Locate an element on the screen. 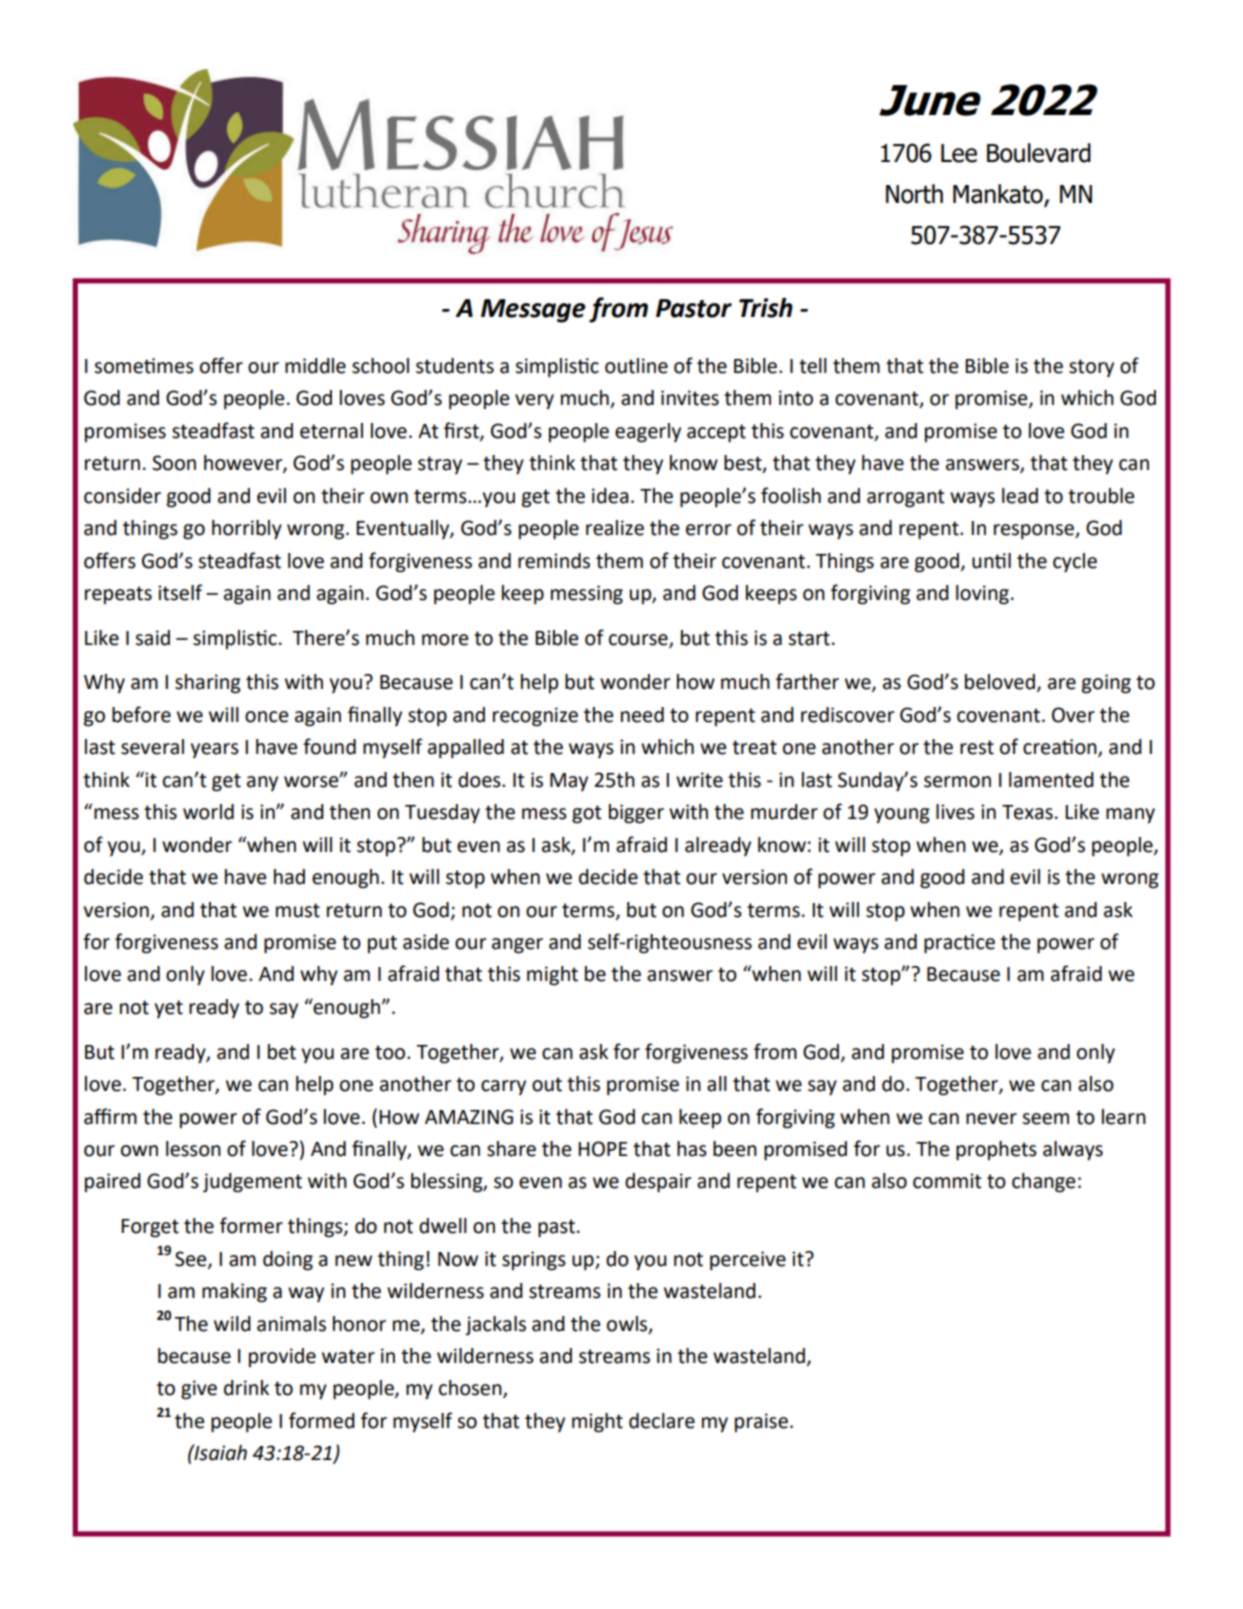 Image resolution: width=1243 pixels, height=1609 pixels. world is located at coordinates (208, 812).
